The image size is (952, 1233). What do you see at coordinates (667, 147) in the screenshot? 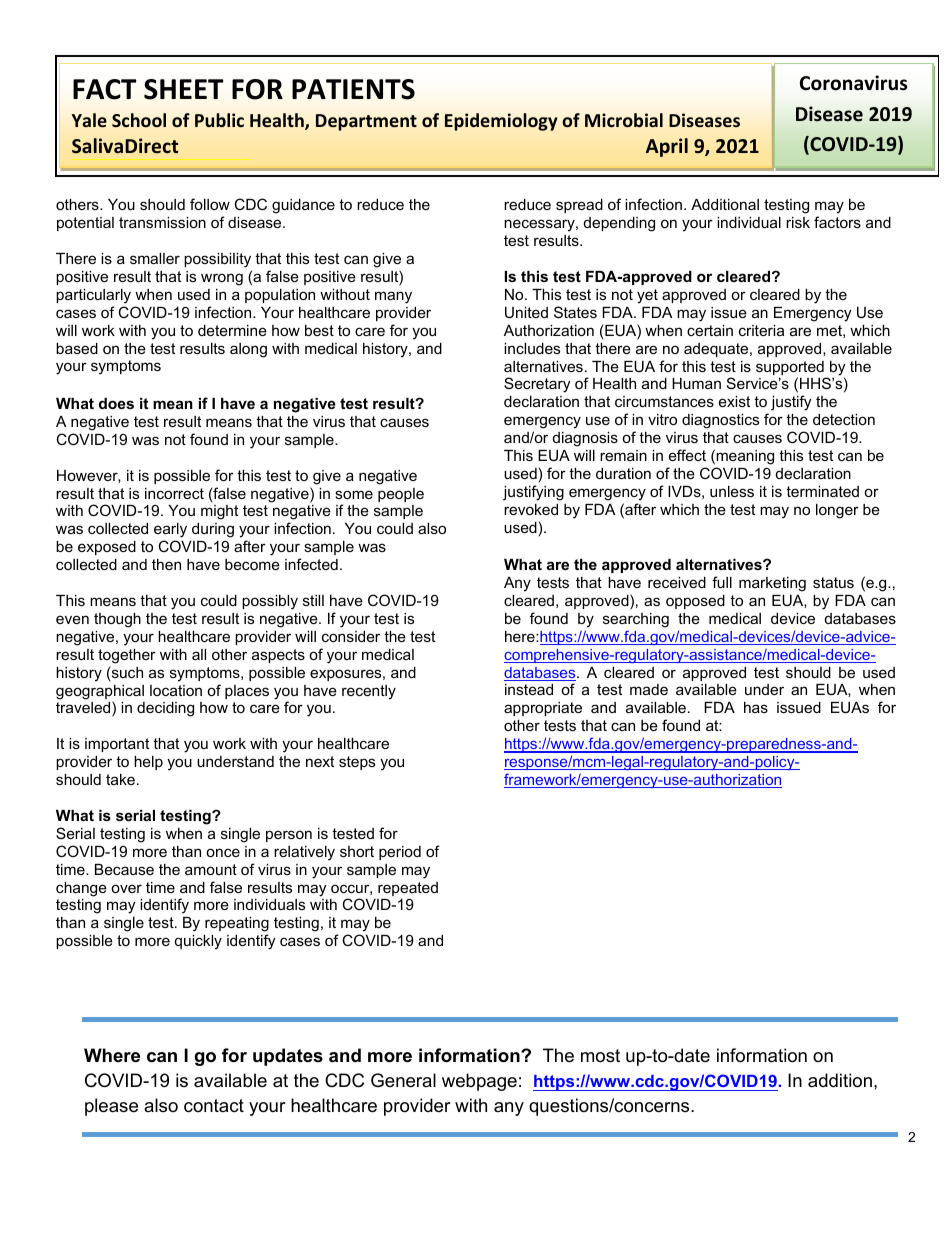
I see `April` at bounding box center [667, 147].
